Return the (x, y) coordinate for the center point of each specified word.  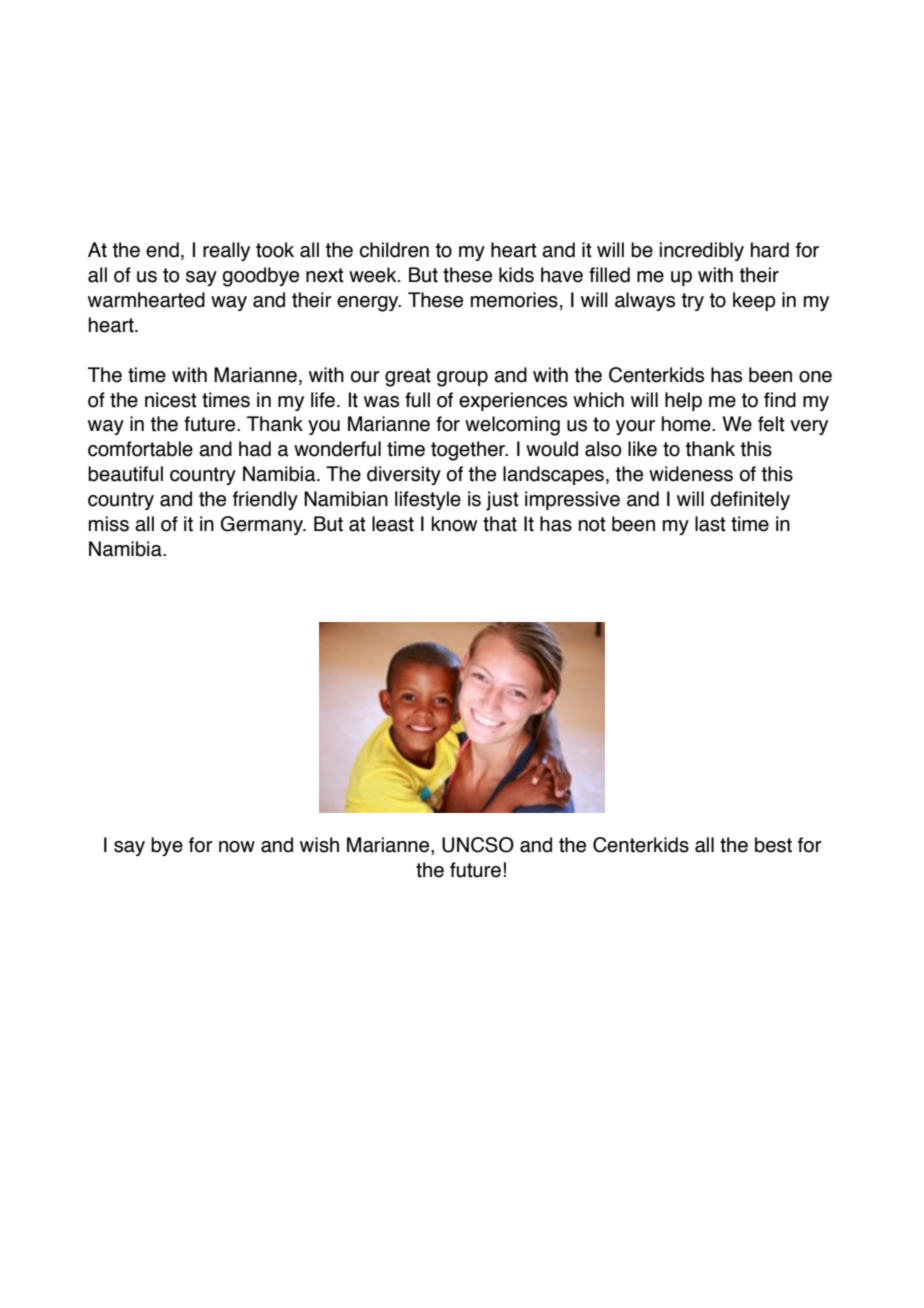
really (226, 251)
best (773, 845)
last (710, 524)
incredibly (702, 251)
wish (319, 845)
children (394, 250)
